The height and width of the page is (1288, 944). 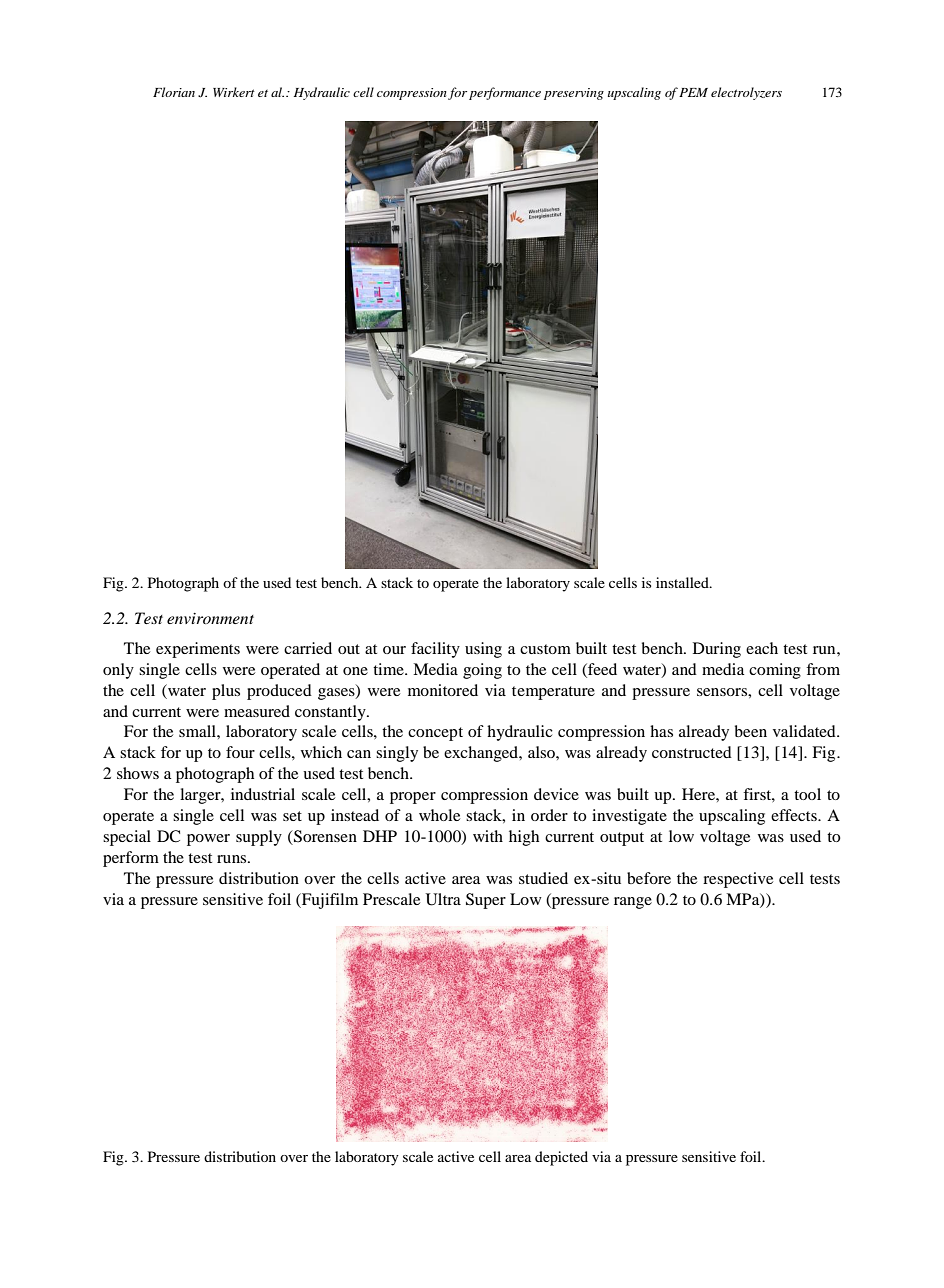 I want to click on Florian, so click(x=174, y=92).
